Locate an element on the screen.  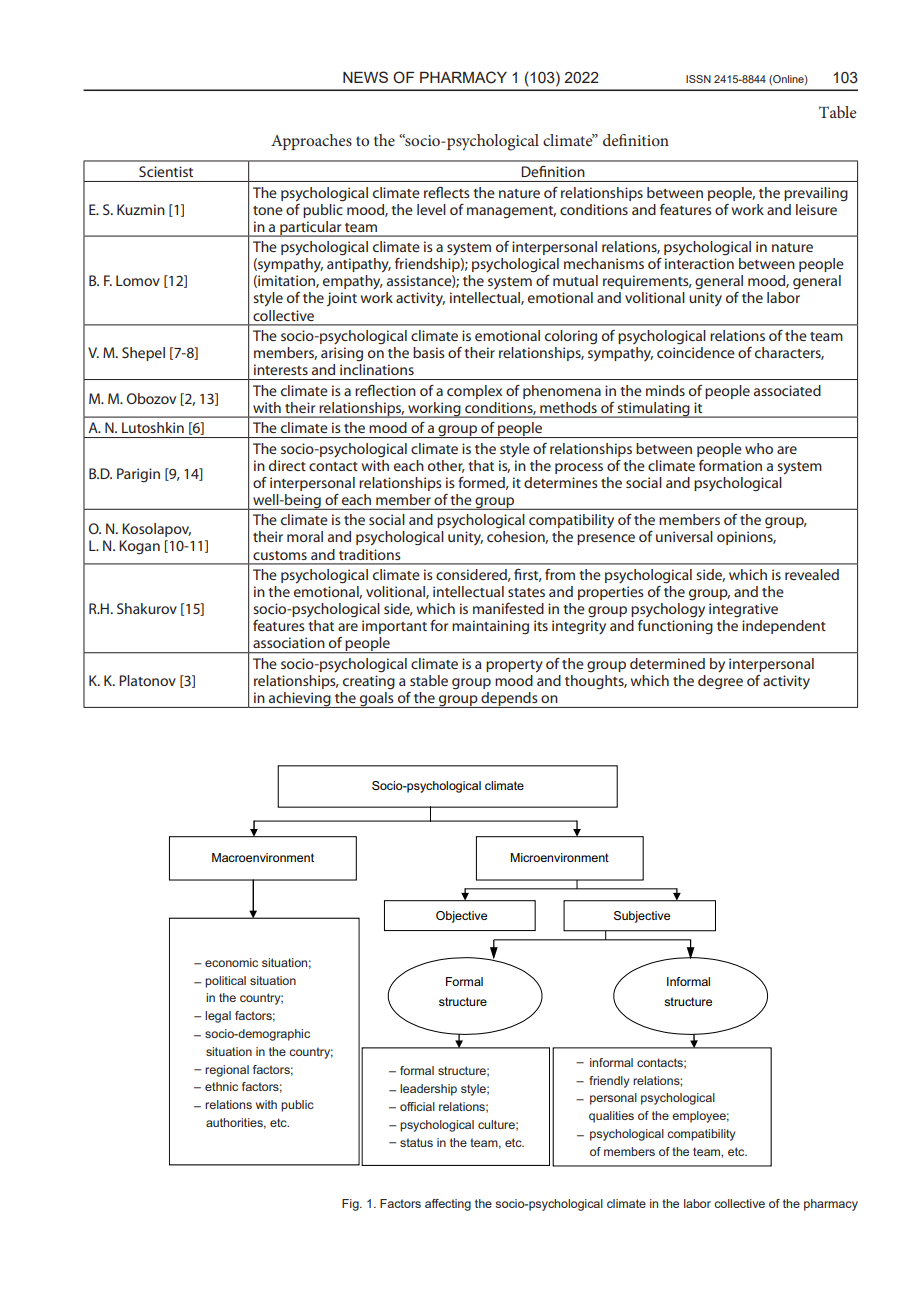
Subjective is located at coordinates (642, 917).
